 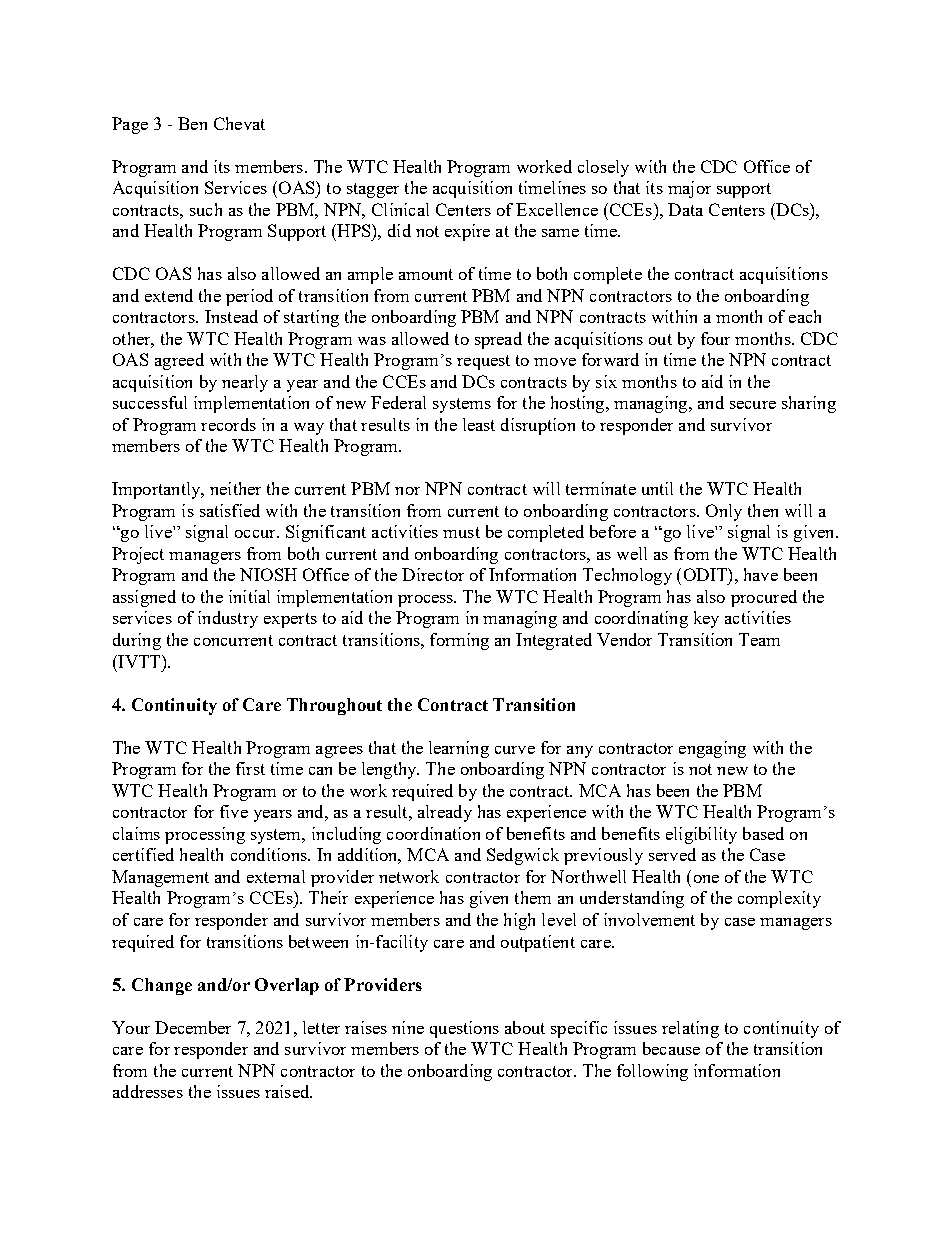 What do you see at coordinates (690, 1029) in the screenshot?
I see `relating` at bounding box center [690, 1029].
